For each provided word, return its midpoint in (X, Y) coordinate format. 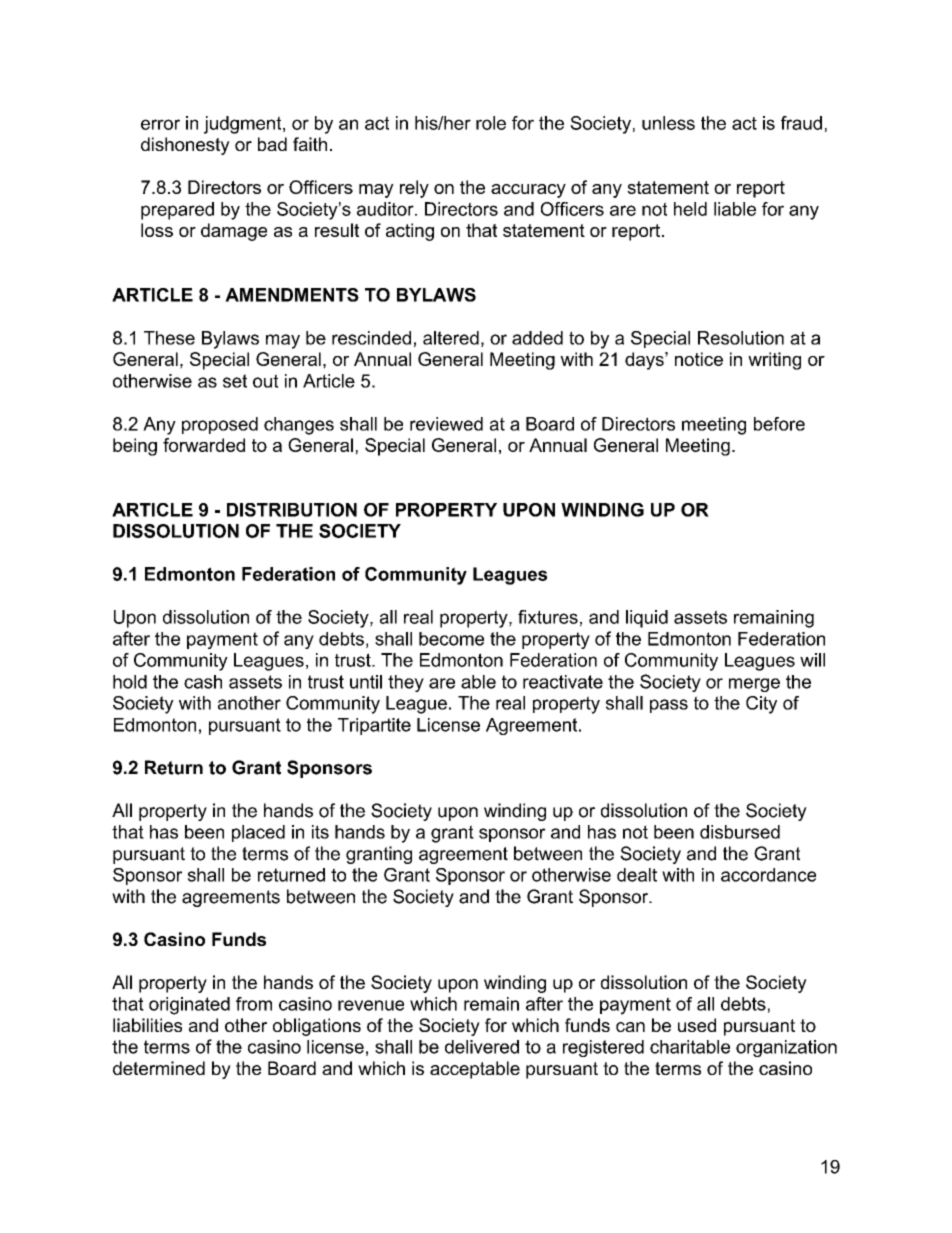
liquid (647, 619)
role (491, 123)
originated (189, 1006)
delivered (482, 1047)
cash (203, 682)
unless (668, 123)
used (697, 1025)
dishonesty (185, 146)
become (451, 639)
